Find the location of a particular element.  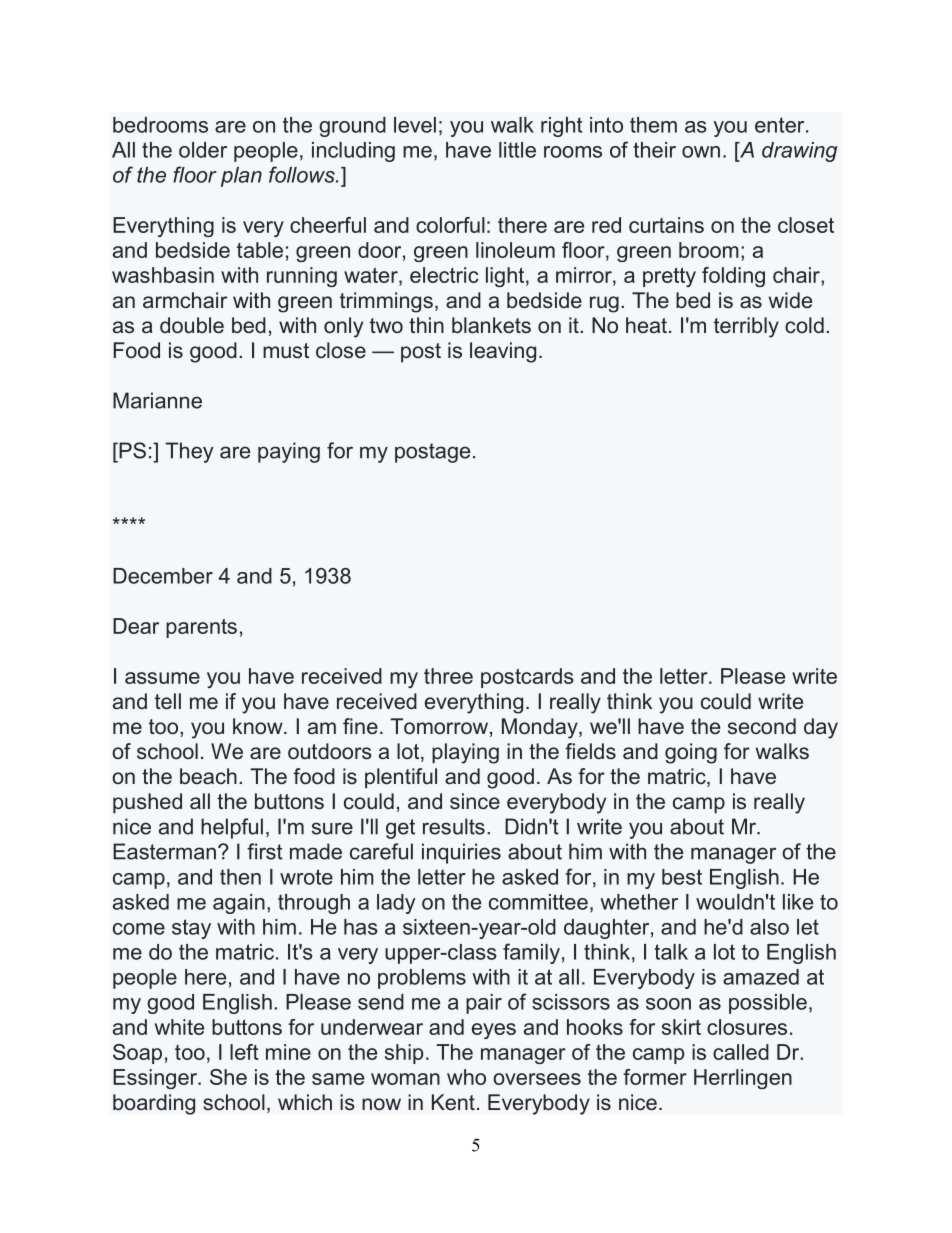

They is located at coordinates (189, 452).
